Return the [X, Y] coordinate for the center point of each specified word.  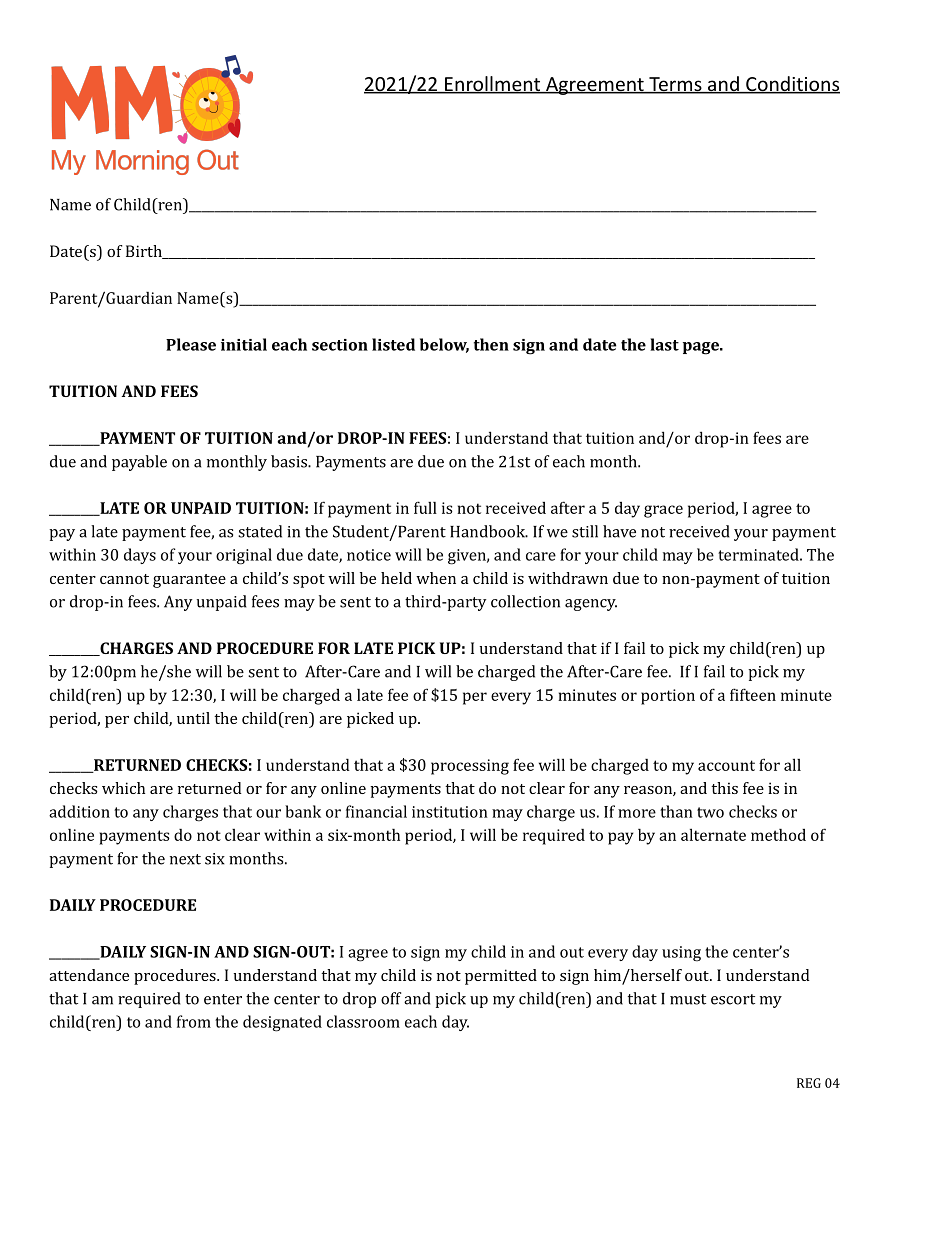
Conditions [792, 85]
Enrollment [493, 85]
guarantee [189, 581]
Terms [675, 85]
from [194, 1021]
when [436, 578]
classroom [363, 1021]
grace [663, 511]
